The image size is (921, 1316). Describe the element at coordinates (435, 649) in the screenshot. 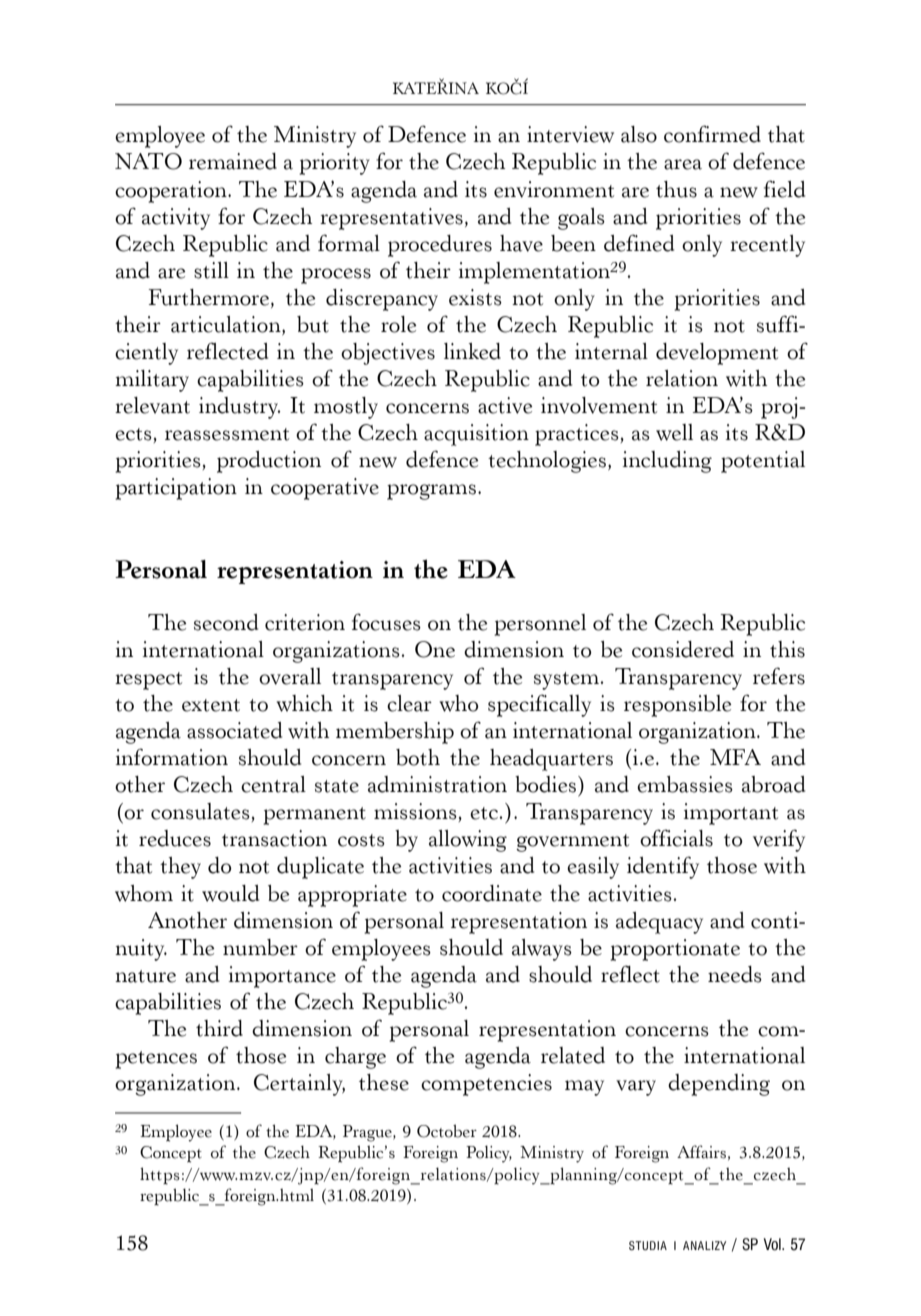

I see `One` at that location.
